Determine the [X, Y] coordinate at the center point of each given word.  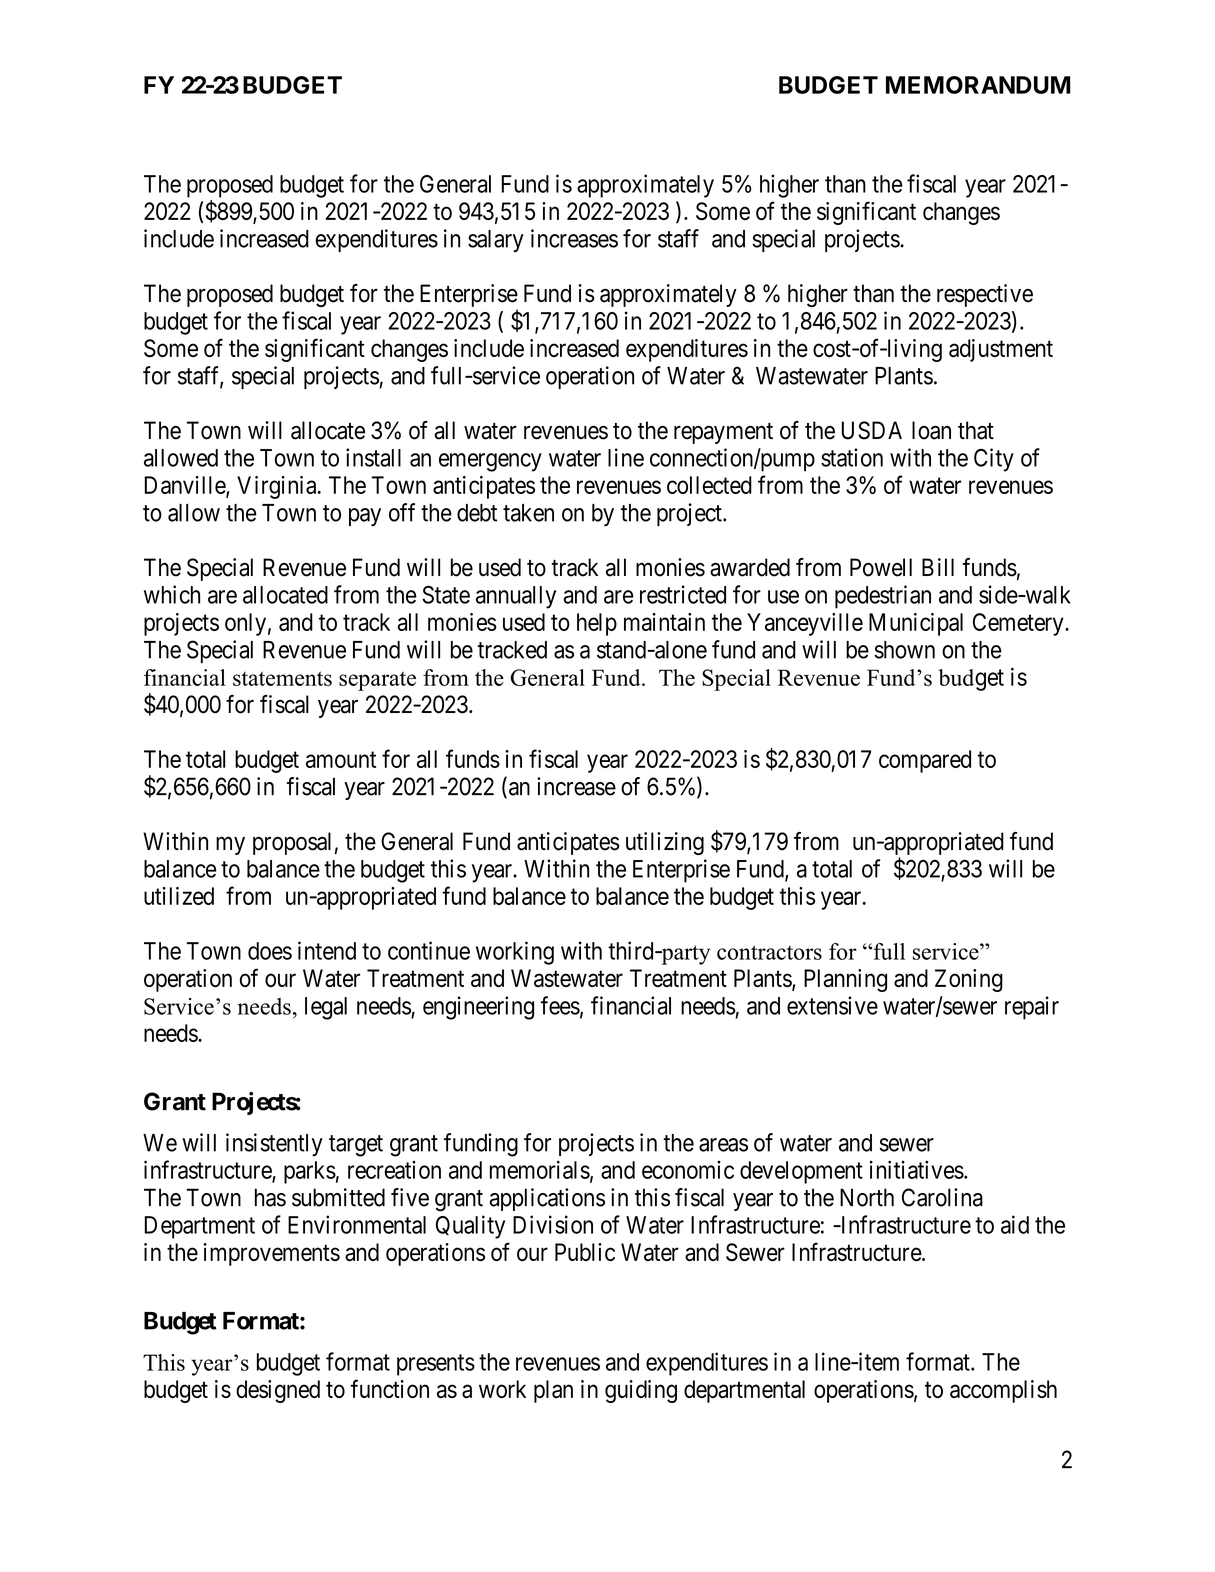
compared [925, 761]
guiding [641, 1391]
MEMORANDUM [978, 85]
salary [496, 241]
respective [985, 295]
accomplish [1003, 1391]
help [597, 624]
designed [278, 1391]
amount [341, 759]
